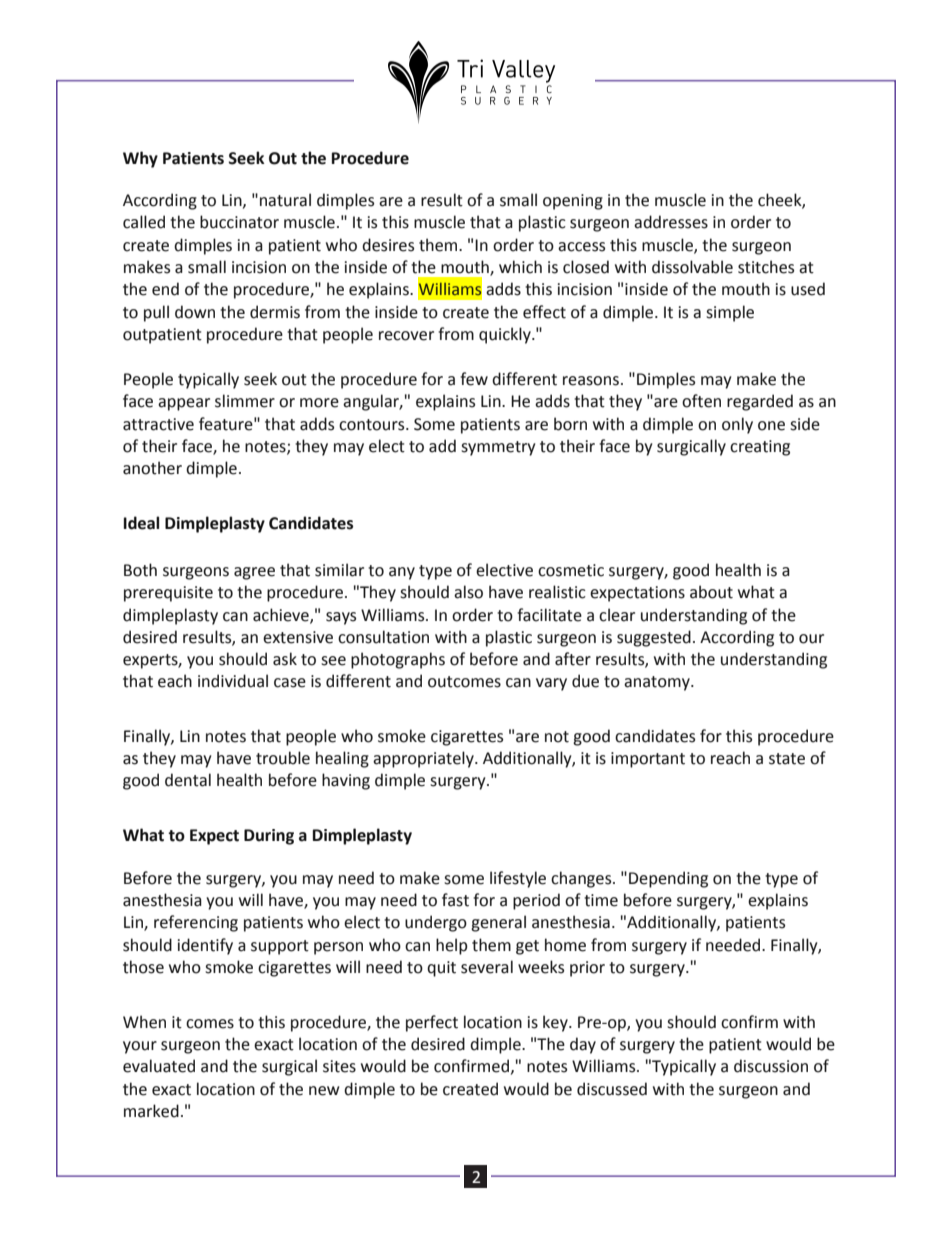 The image size is (952, 1233). Describe the element at coordinates (245, 401) in the screenshot. I see `slimmer` at that location.
